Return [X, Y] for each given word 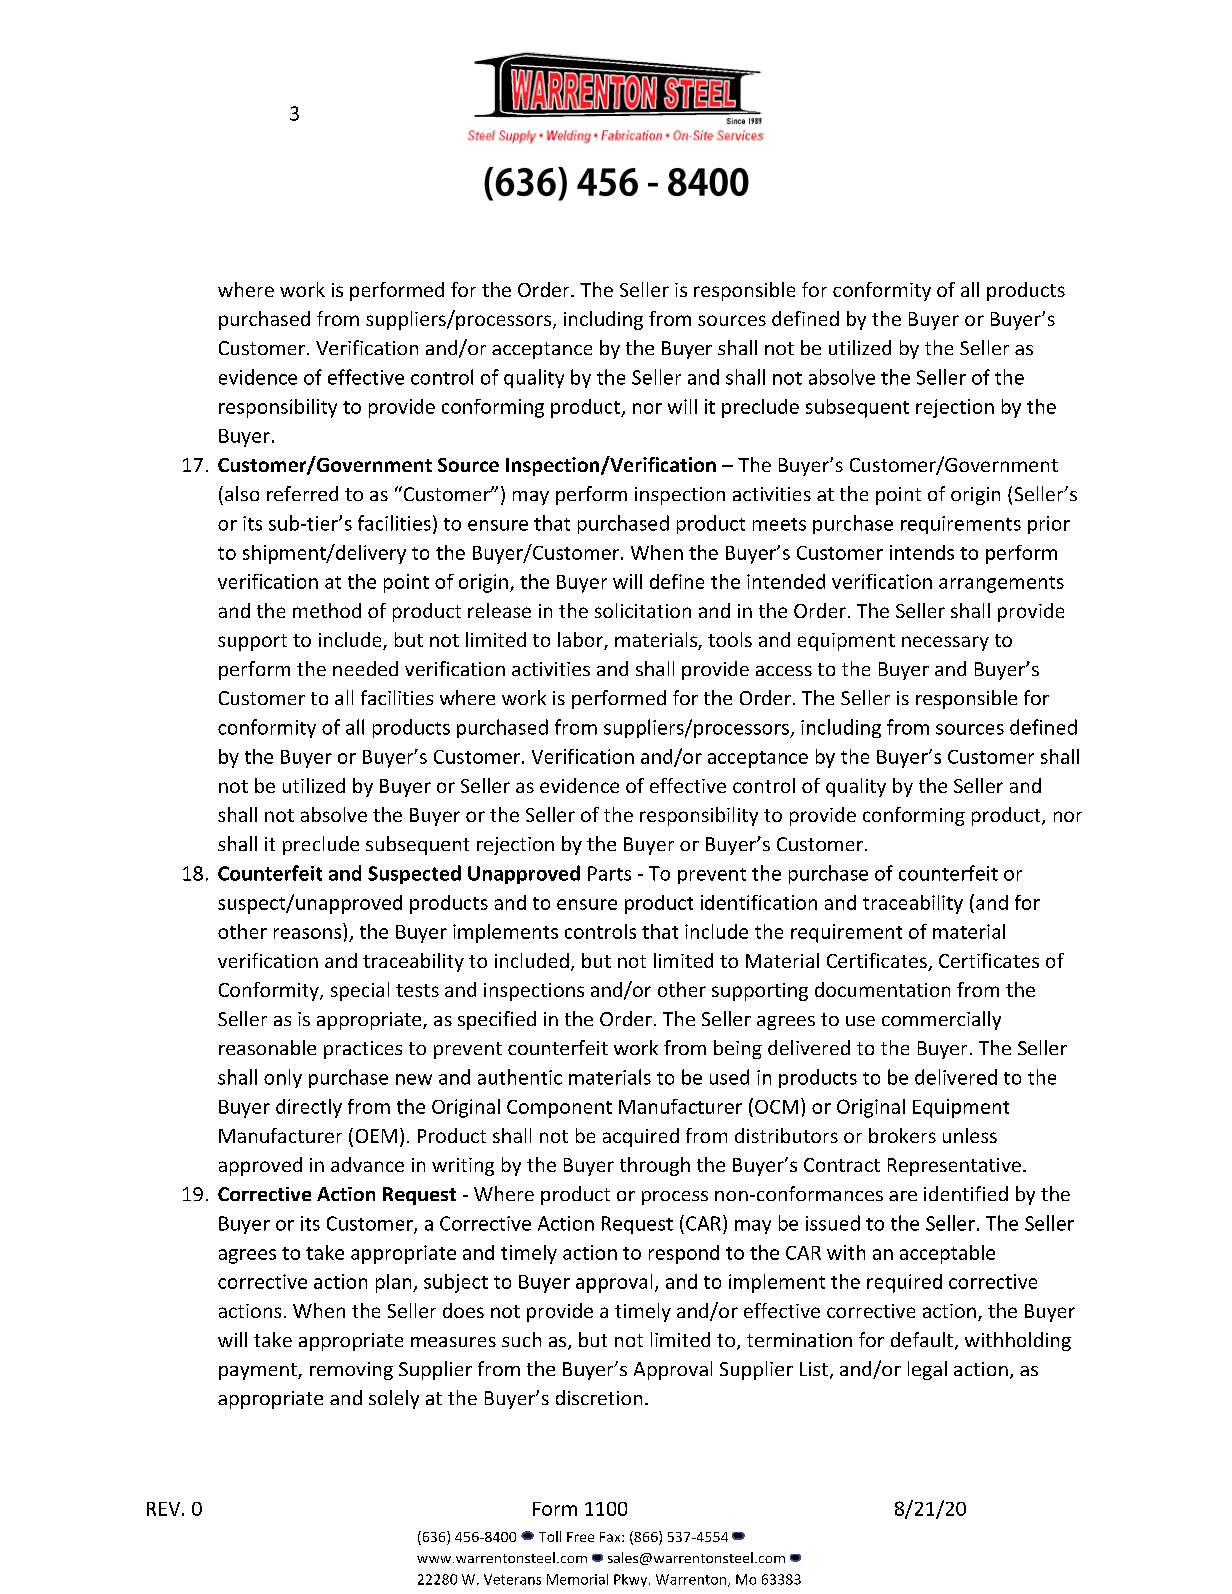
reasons [307, 933]
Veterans [512, 1579]
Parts [609, 873]
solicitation [643, 610]
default [922, 1339]
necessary [945, 643]
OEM [376, 1136]
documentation [882, 989]
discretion [599, 1397]
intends [922, 552]
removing [351, 1371]
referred [302, 493]
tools [730, 639]
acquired [641, 1137]
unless [970, 1135]
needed [365, 668]
